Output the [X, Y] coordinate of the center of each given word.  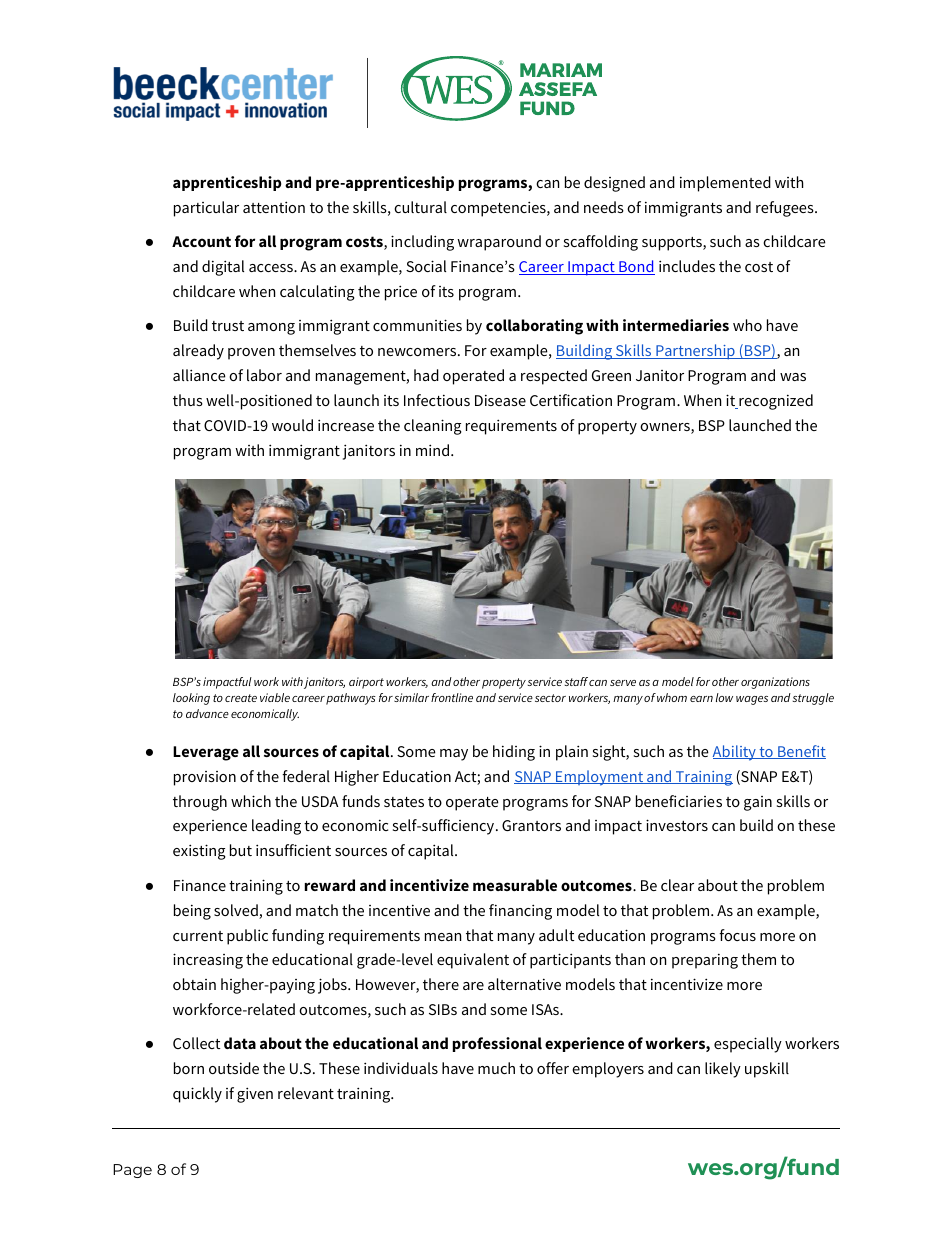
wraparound [499, 243]
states [404, 802]
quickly [197, 1095]
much [496, 1068]
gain [758, 803]
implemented [725, 184]
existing [199, 852]
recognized [775, 402]
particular [206, 209]
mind [432, 450]
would [292, 425]
